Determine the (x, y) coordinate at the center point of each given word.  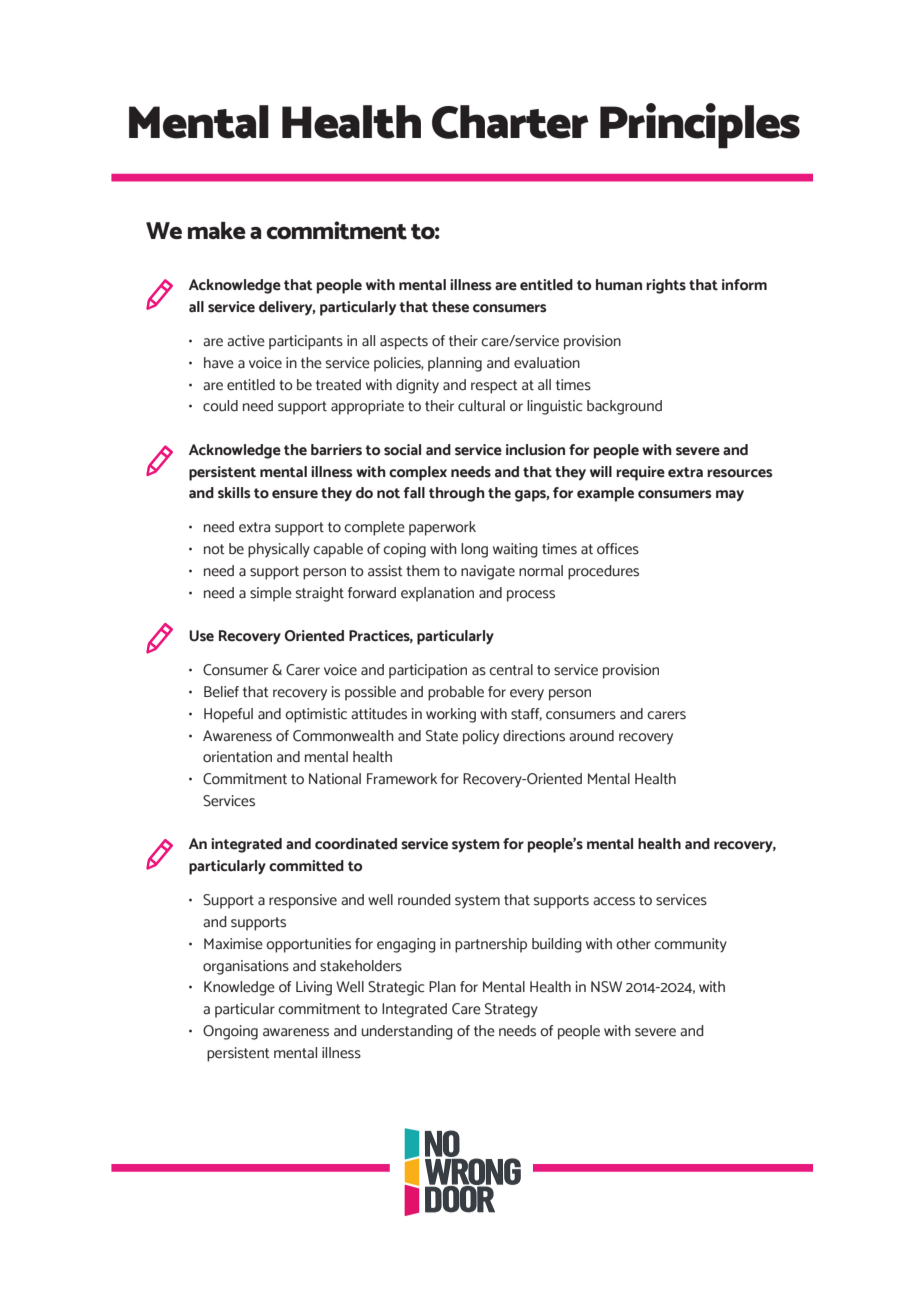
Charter (510, 122)
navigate (488, 572)
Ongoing (230, 1032)
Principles (700, 126)
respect (494, 387)
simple (271, 594)
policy (481, 737)
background (624, 407)
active (246, 341)
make (217, 230)
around (591, 736)
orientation (237, 757)
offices (618, 549)
